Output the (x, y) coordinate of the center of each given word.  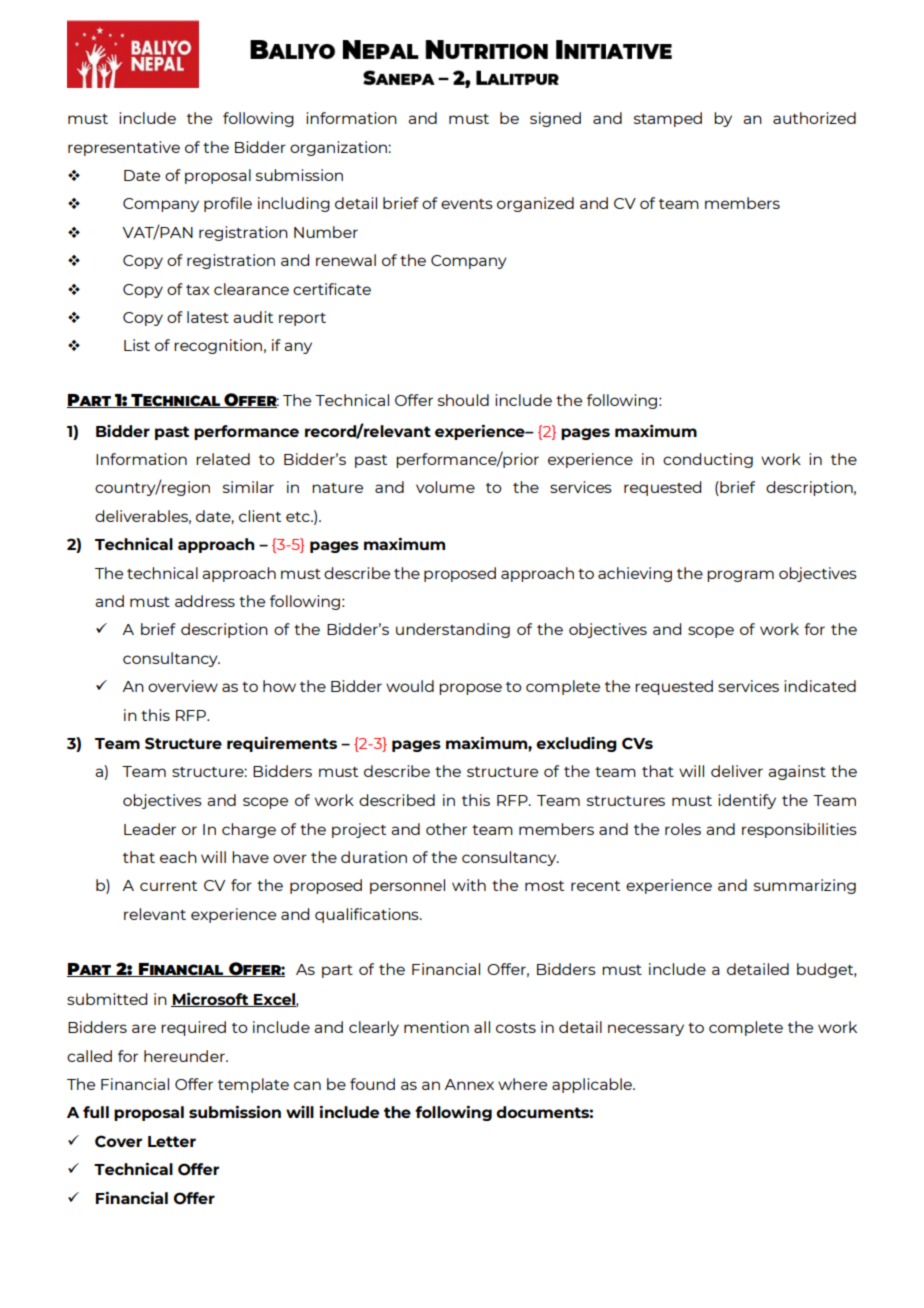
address (205, 601)
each (178, 857)
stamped (668, 119)
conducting (708, 460)
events (467, 204)
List (137, 345)
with (469, 885)
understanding (453, 630)
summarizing (805, 886)
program (740, 576)
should (463, 400)
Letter (172, 1141)
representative (124, 148)
